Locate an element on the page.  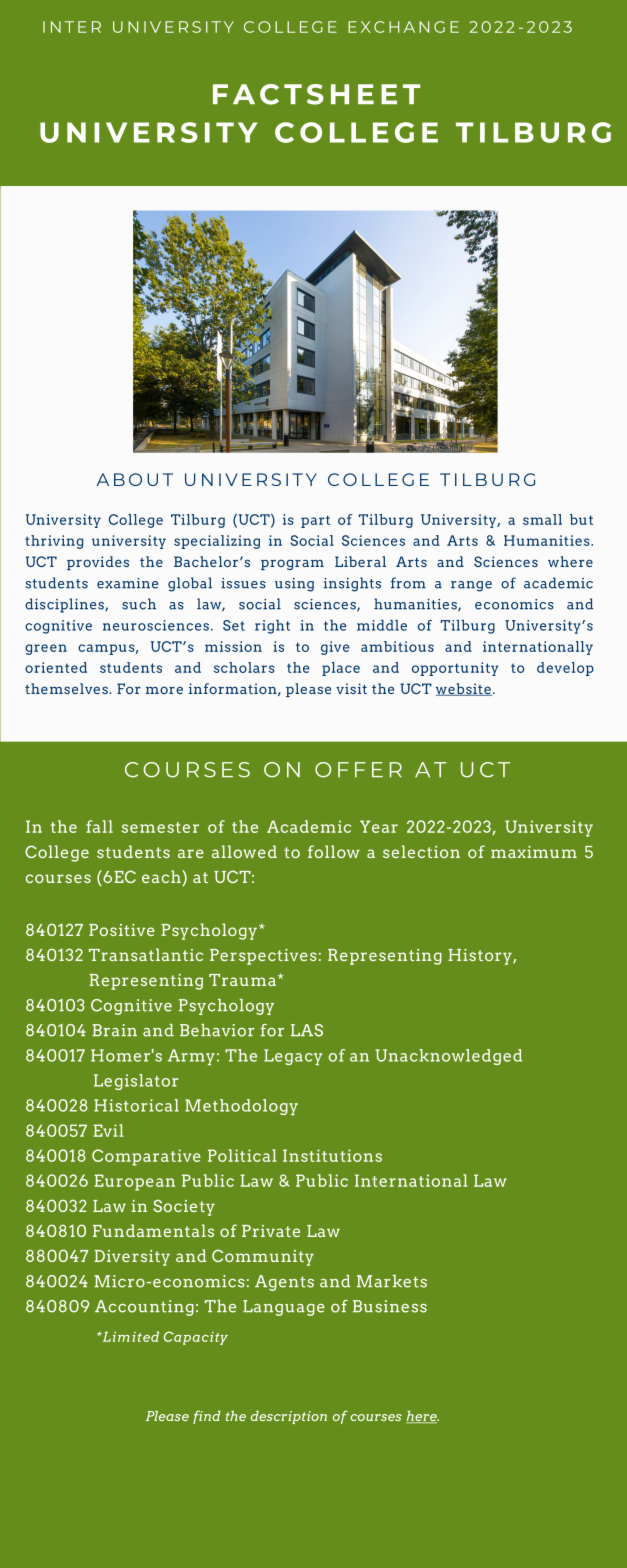
visit is located at coordinates (351, 688).
